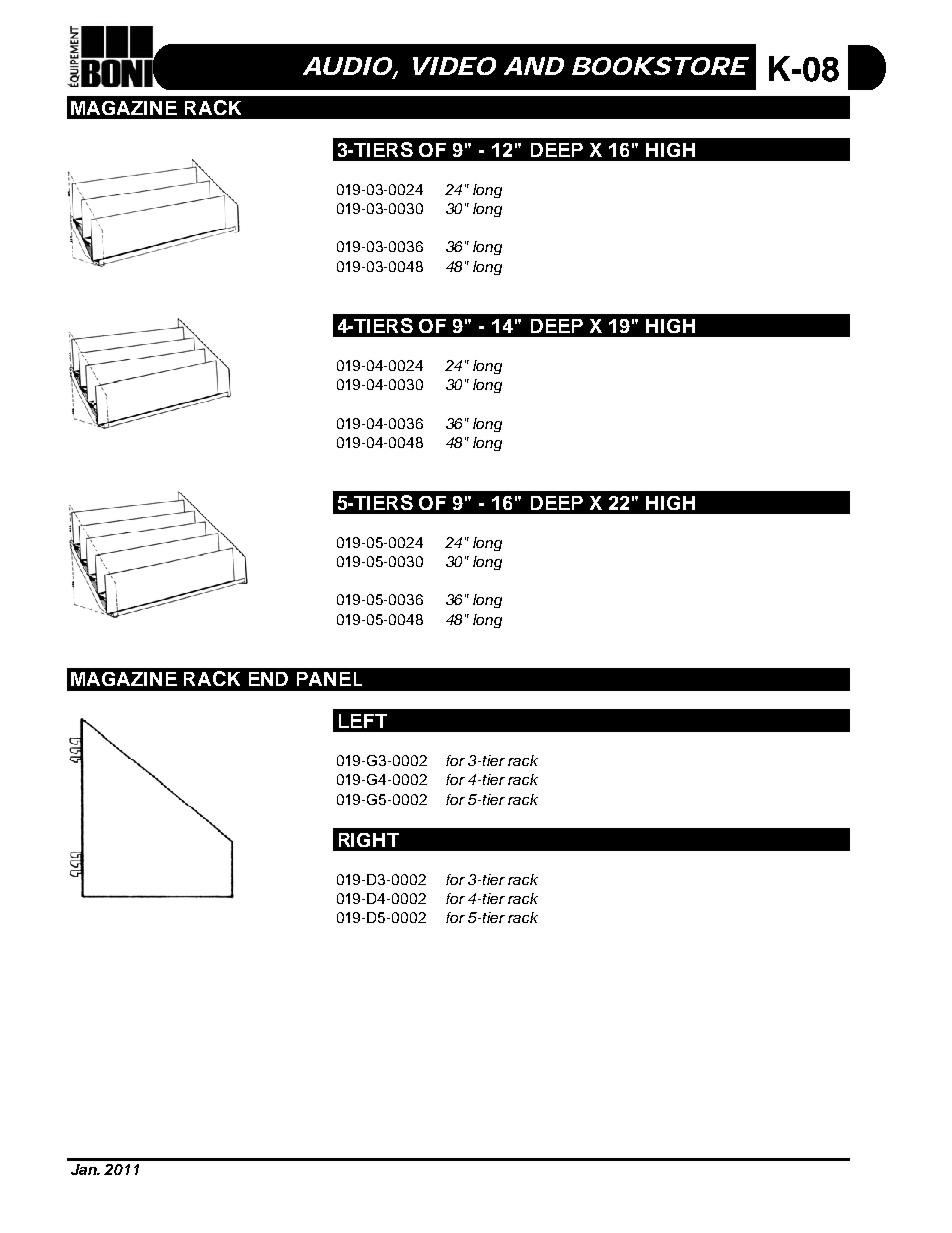 The image size is (952, 1233). Describe the element at coordinates (534, 66) in the image. I see `AND` at that location.
